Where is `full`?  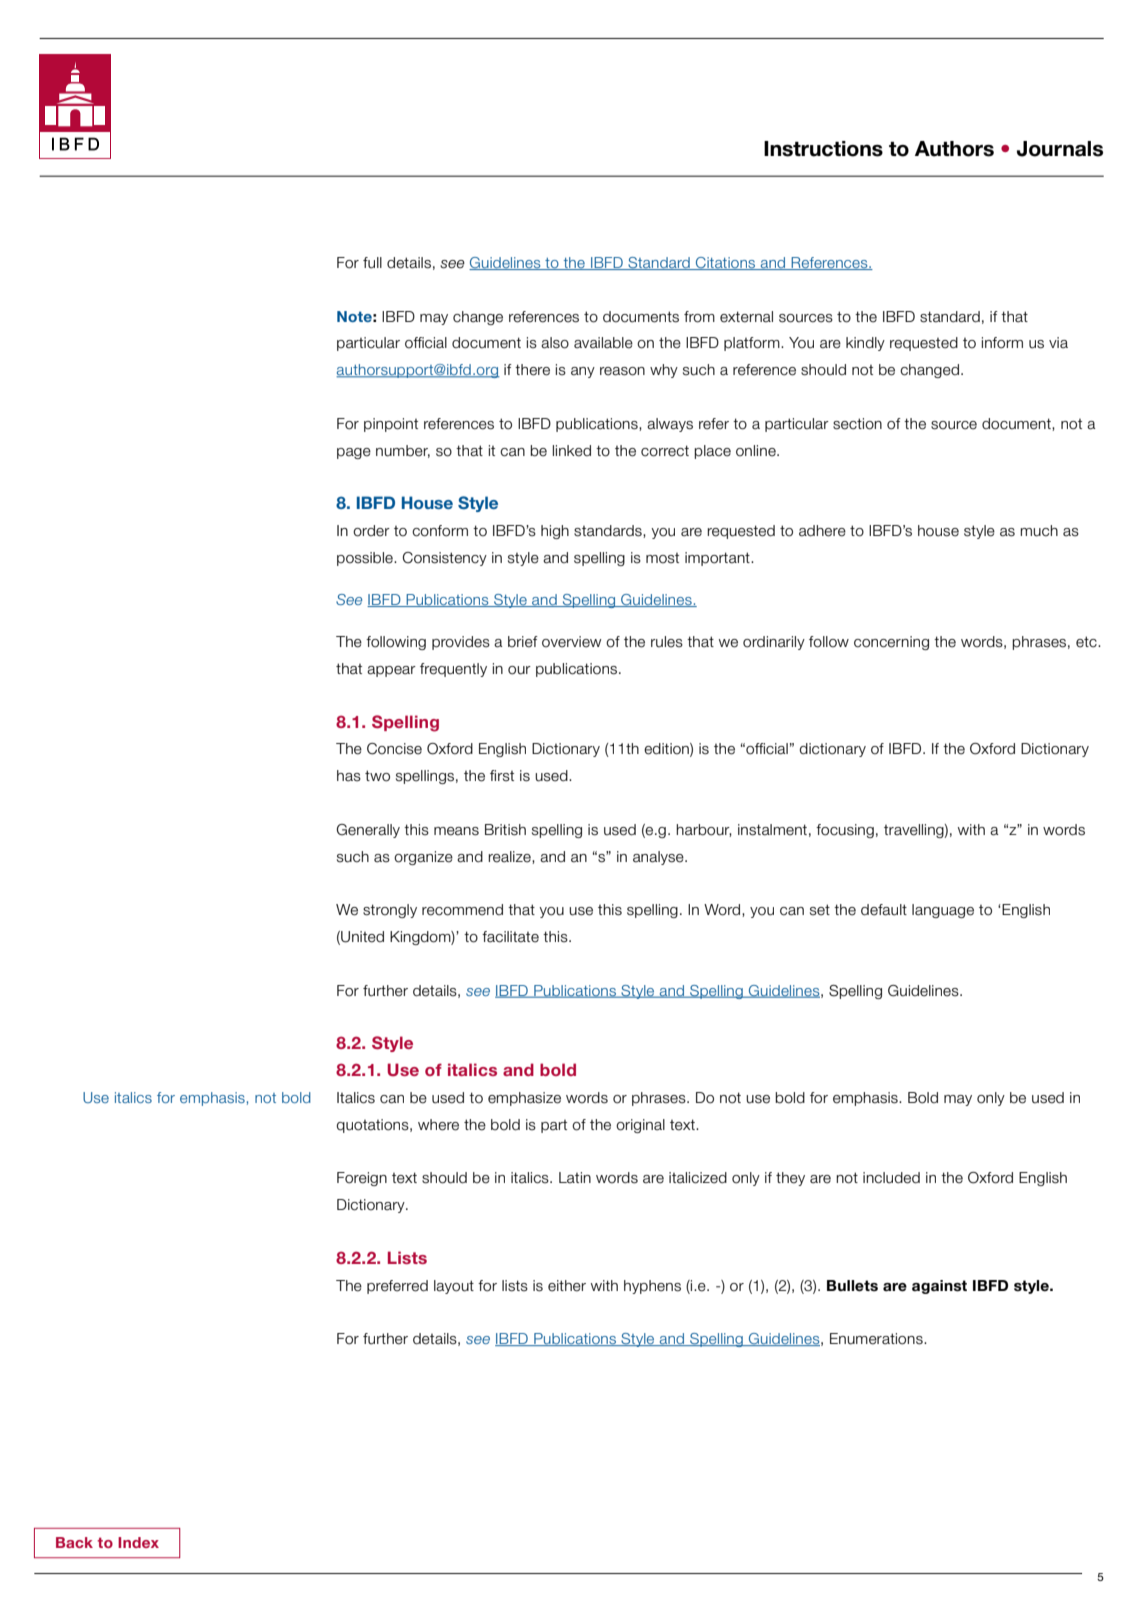
full is located at coordinates (372, 263).
